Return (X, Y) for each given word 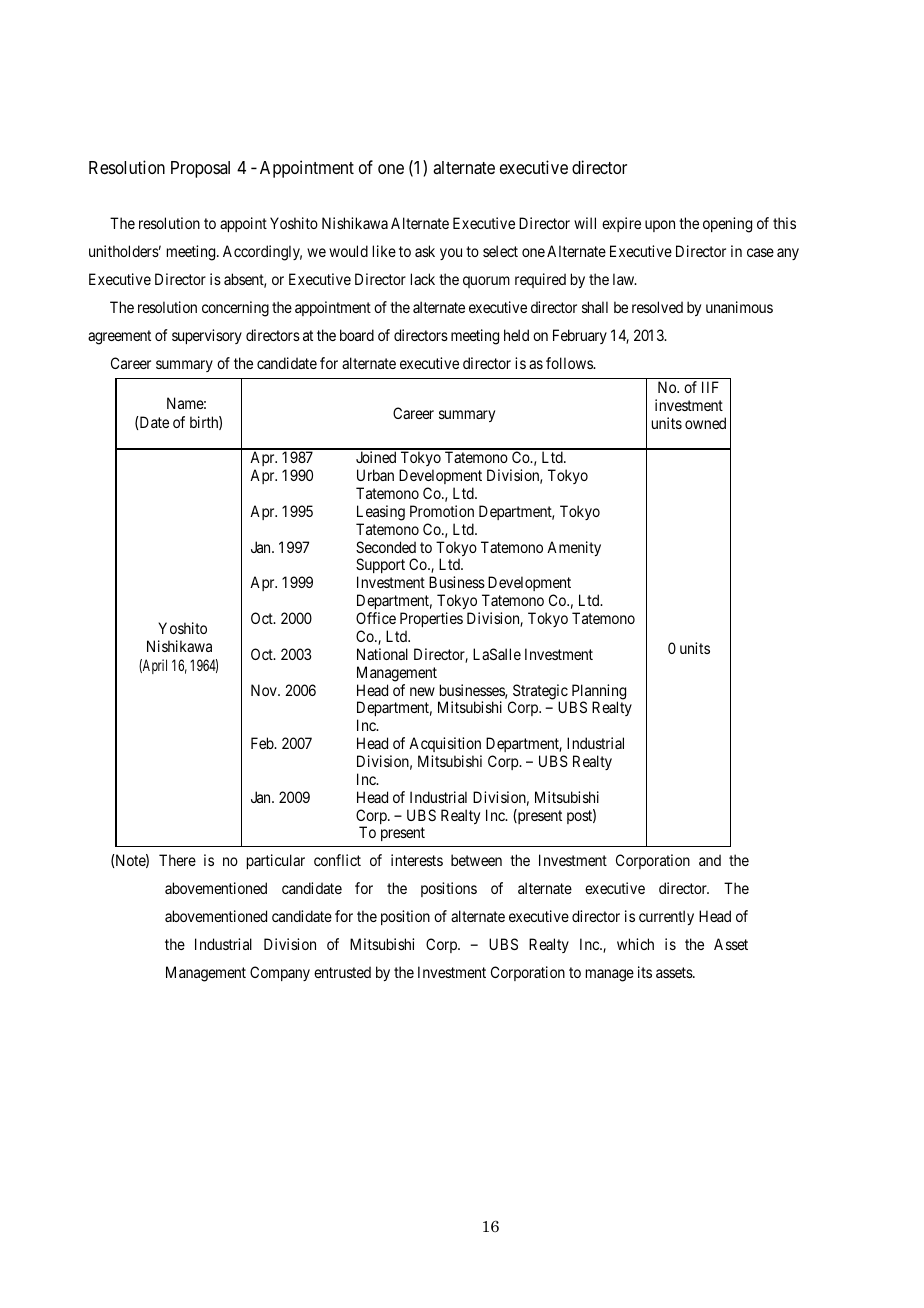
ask (425, 251)
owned (705, 423)
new (422, 691)
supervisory (207, 336)
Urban (375, 475)
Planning (598, 693)
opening (727, 225)
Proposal (200, 169)
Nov (265, 690)
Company (280, 973)
